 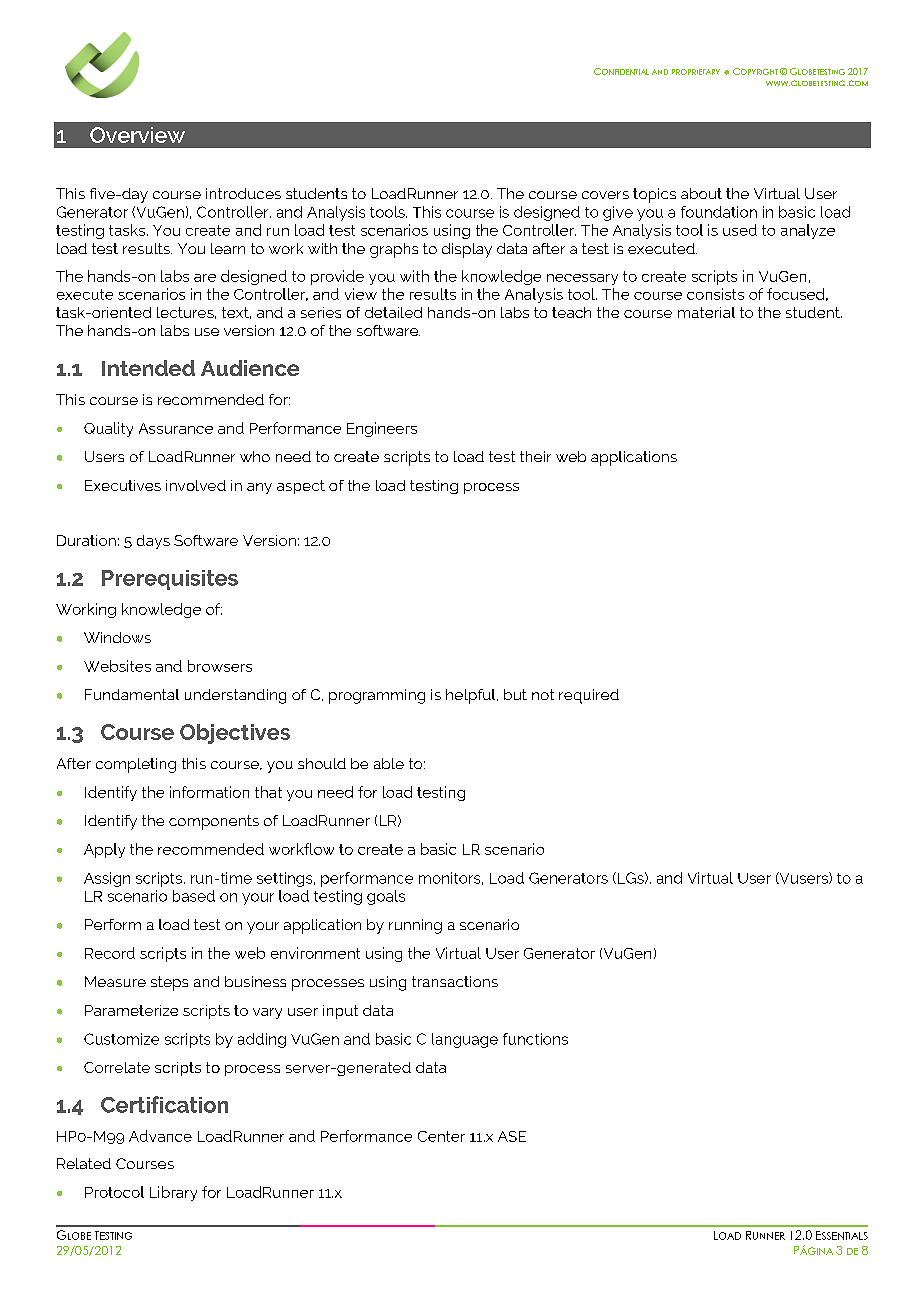 What do you see at coordinates (243, 193) in the image?
I see `introduces` at bounding box center [243, 193].
